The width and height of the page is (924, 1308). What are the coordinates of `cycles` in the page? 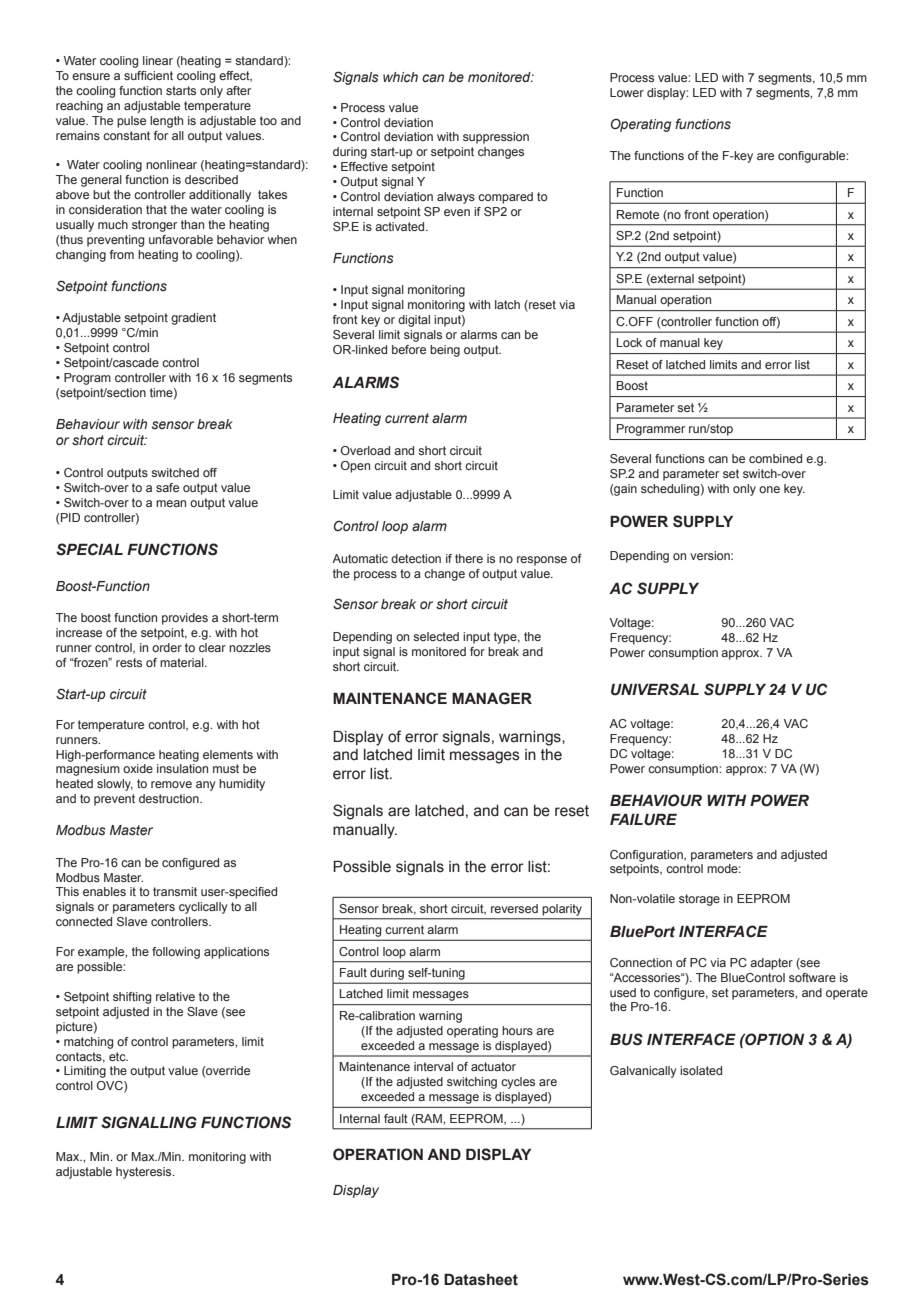 It's located at (518, 1083).
